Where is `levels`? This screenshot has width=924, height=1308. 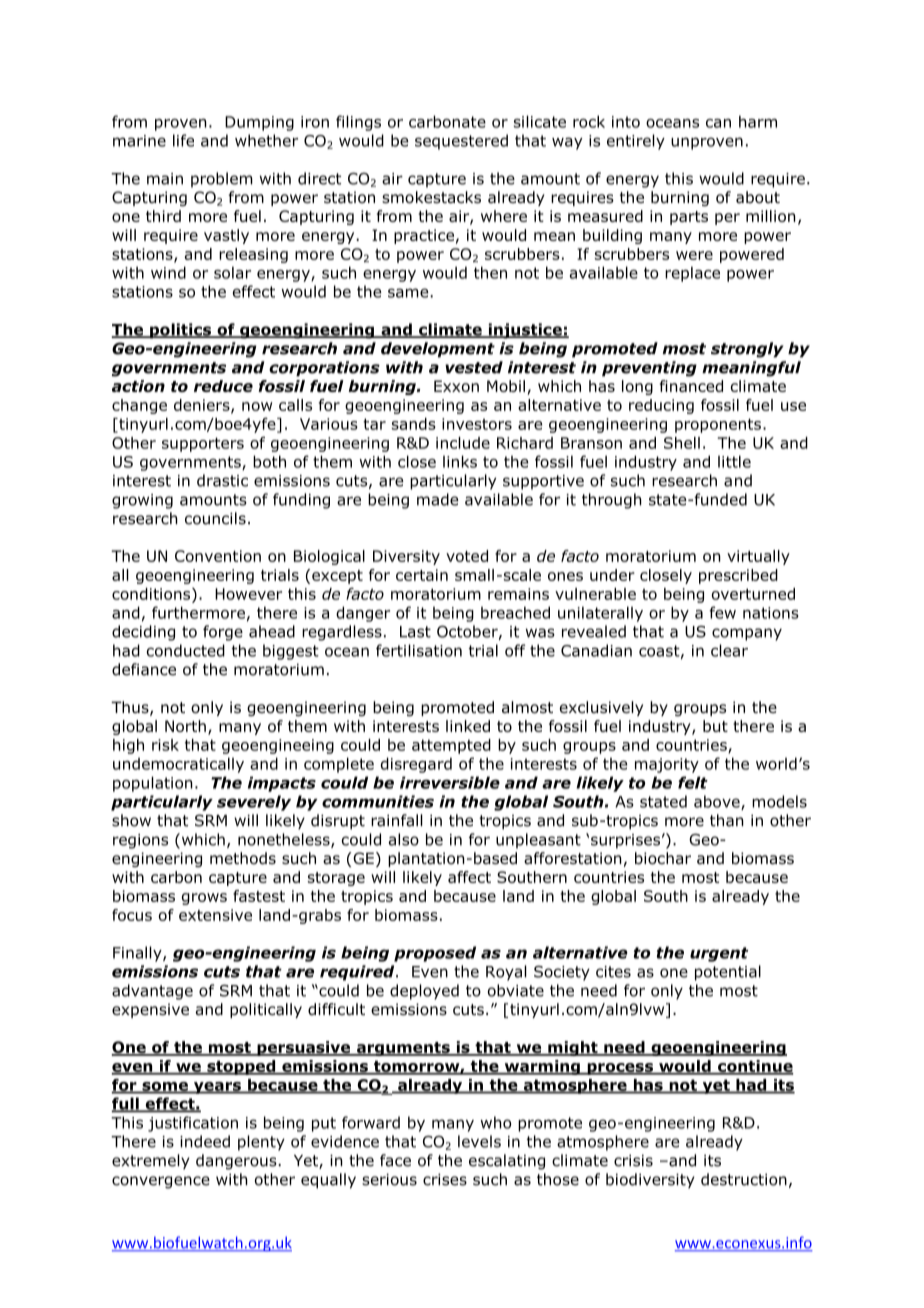 levels is located at coordinates (479, 1141).
